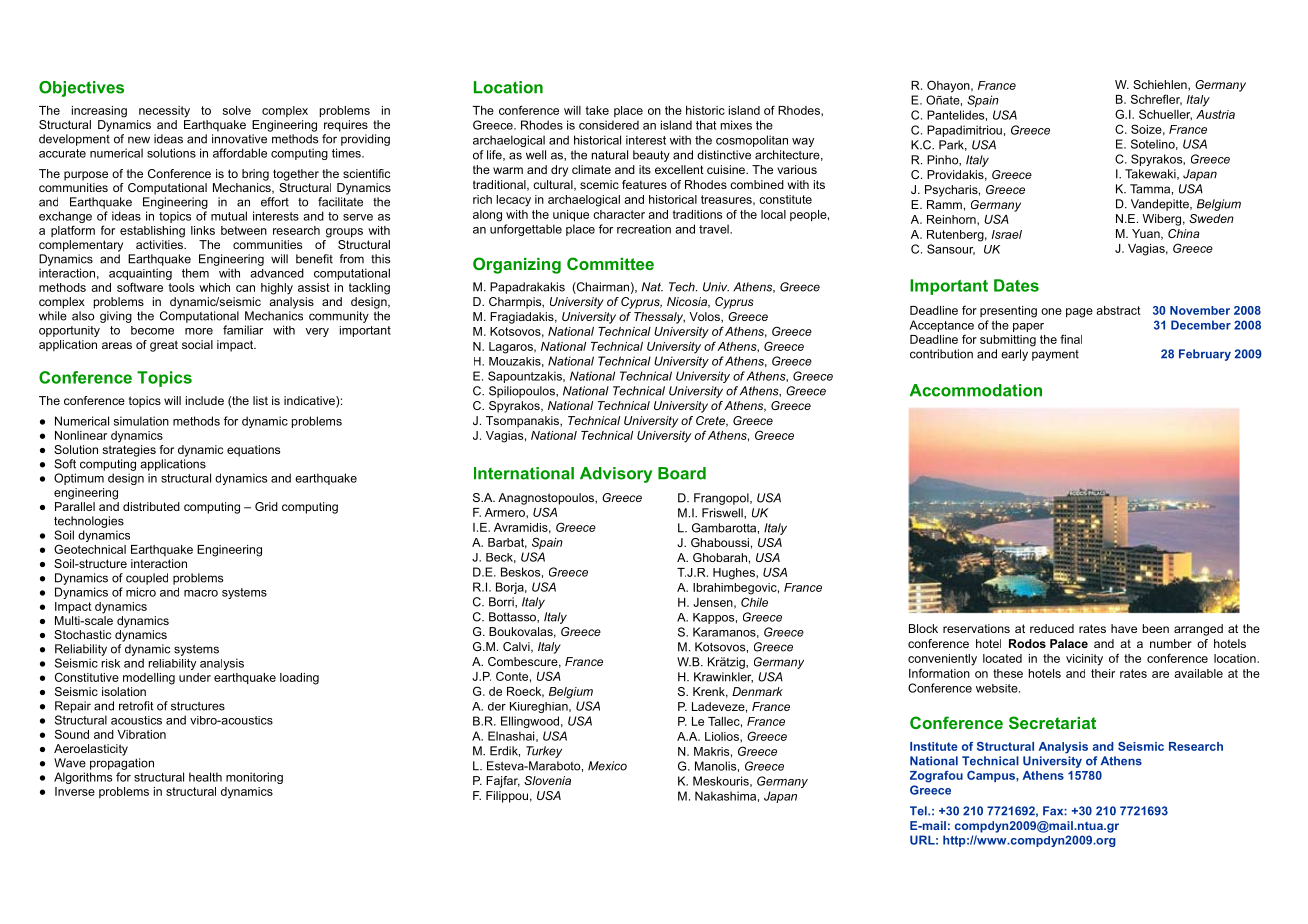 The width and height of the document is (1308, 924). What do you see at coordinates (205, 777) in the document?
I see `health` at bounding box center [205, 777].
